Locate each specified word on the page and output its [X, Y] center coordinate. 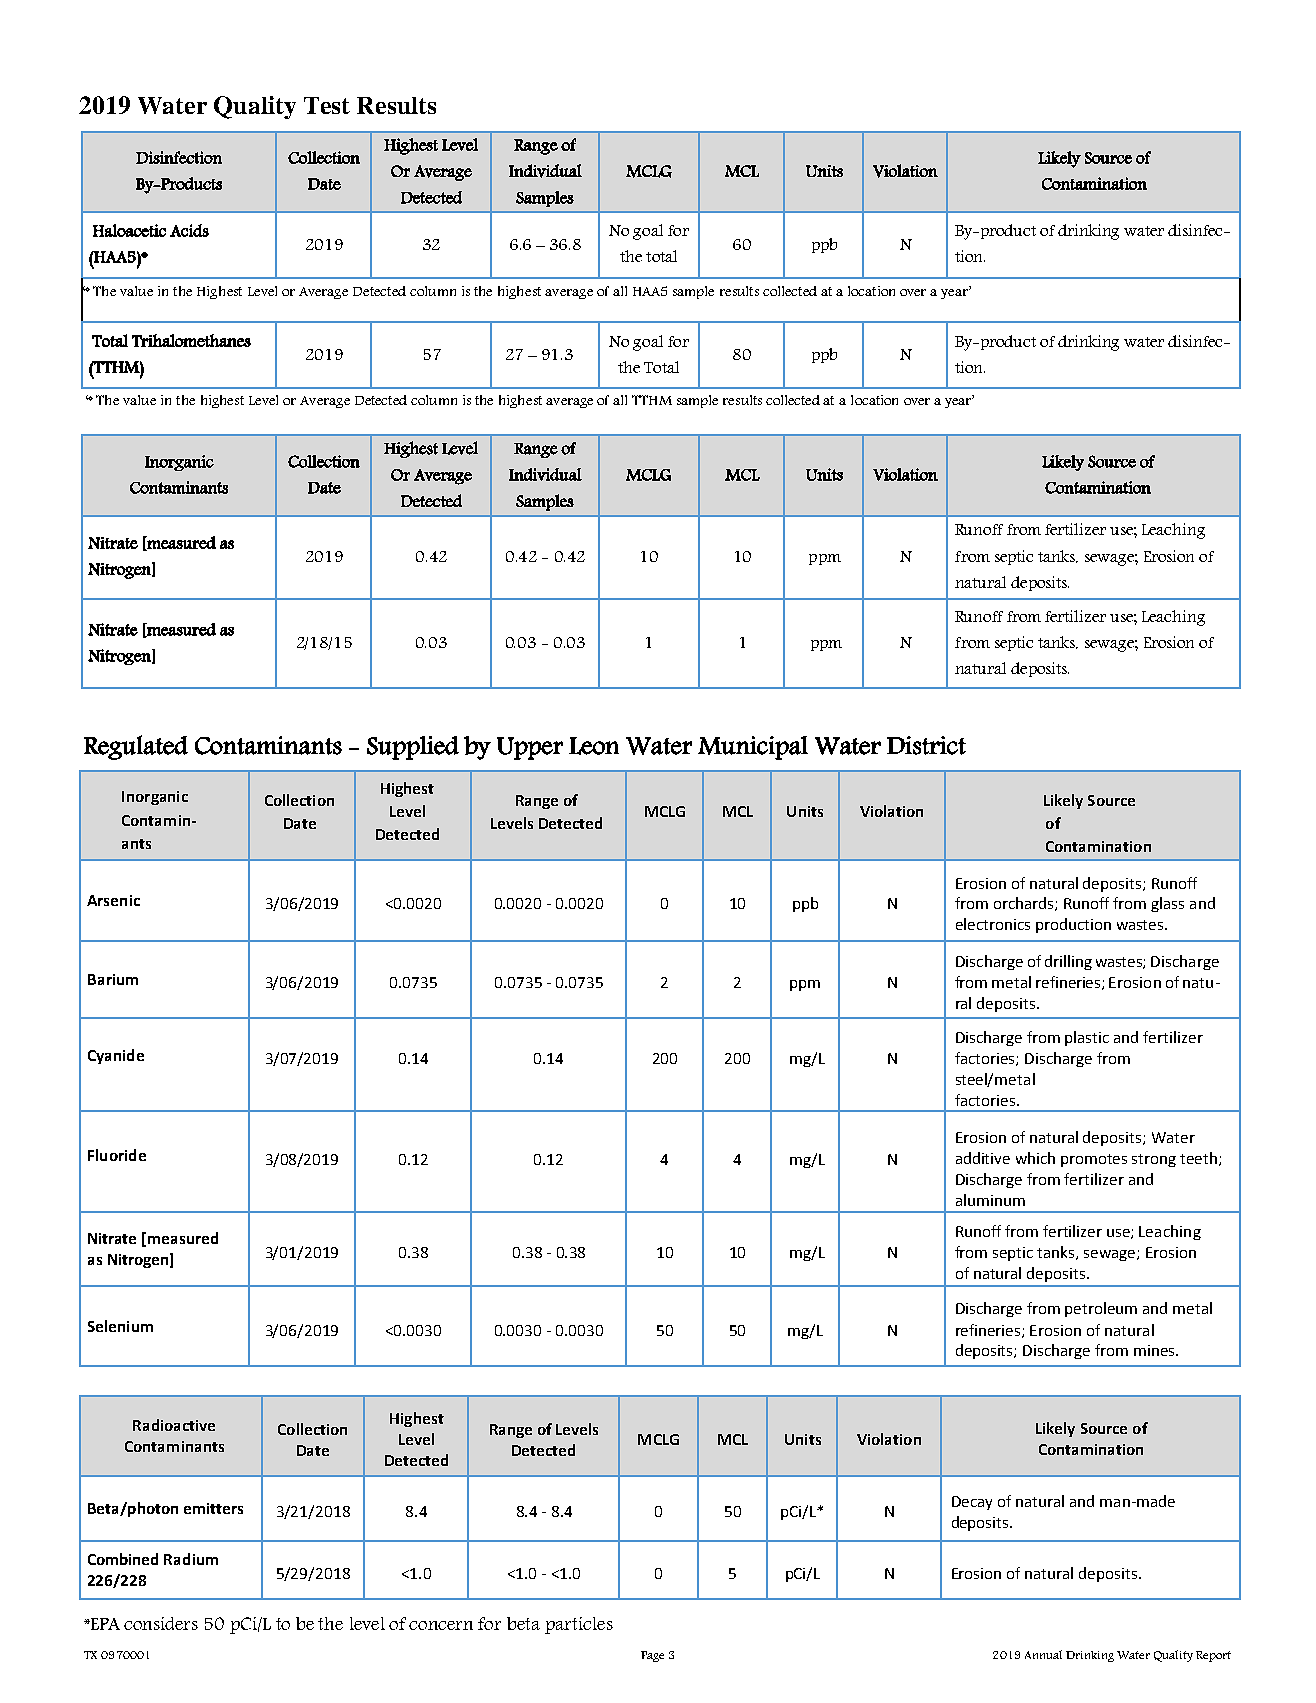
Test [327, 105]
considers [161, 1623]
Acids [189, 230]
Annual [1043, 1654]
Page [652, 1656]
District [926, 745]
